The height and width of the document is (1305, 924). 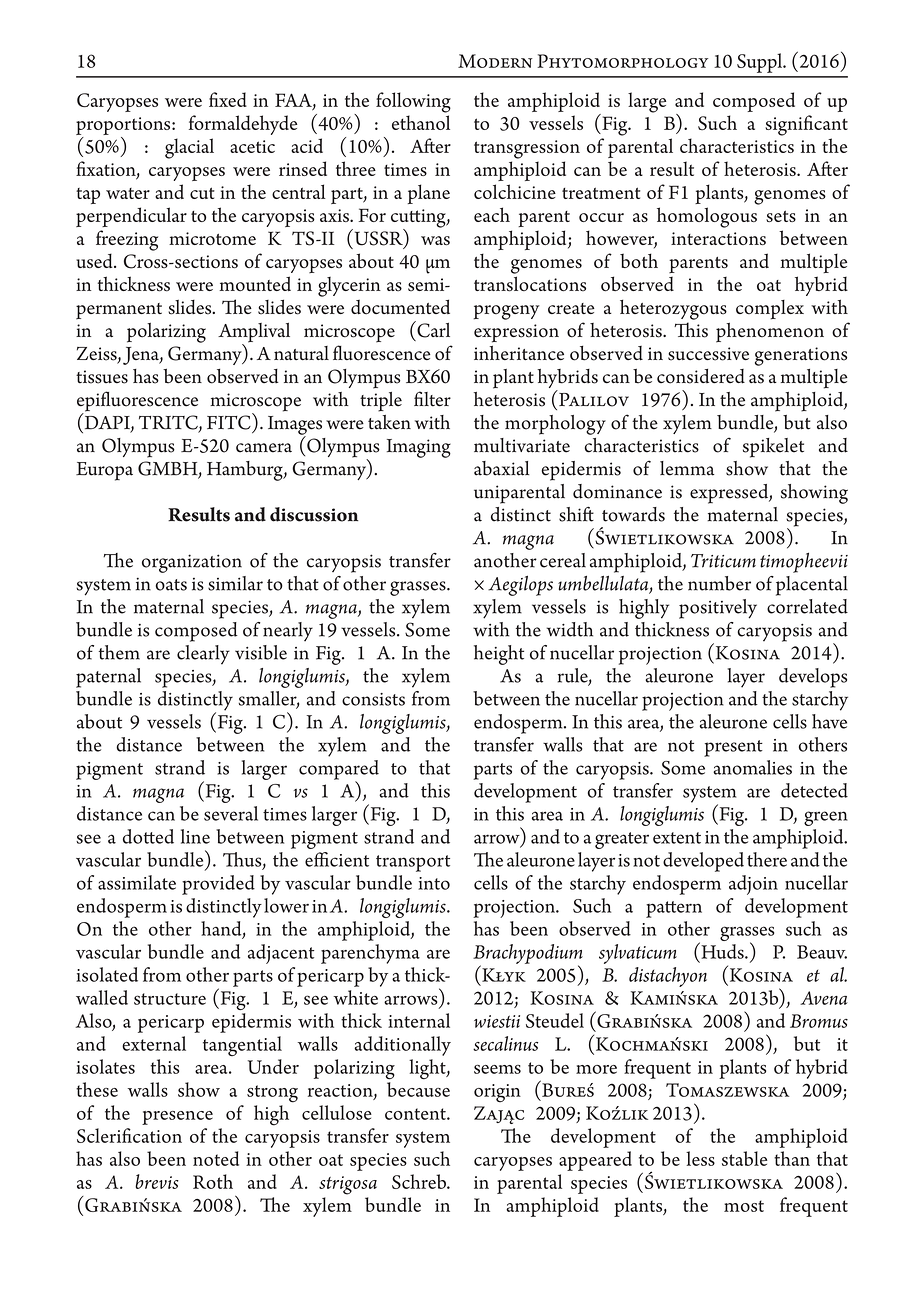 I want to click on Suppl, so click(x=761, y=63).
